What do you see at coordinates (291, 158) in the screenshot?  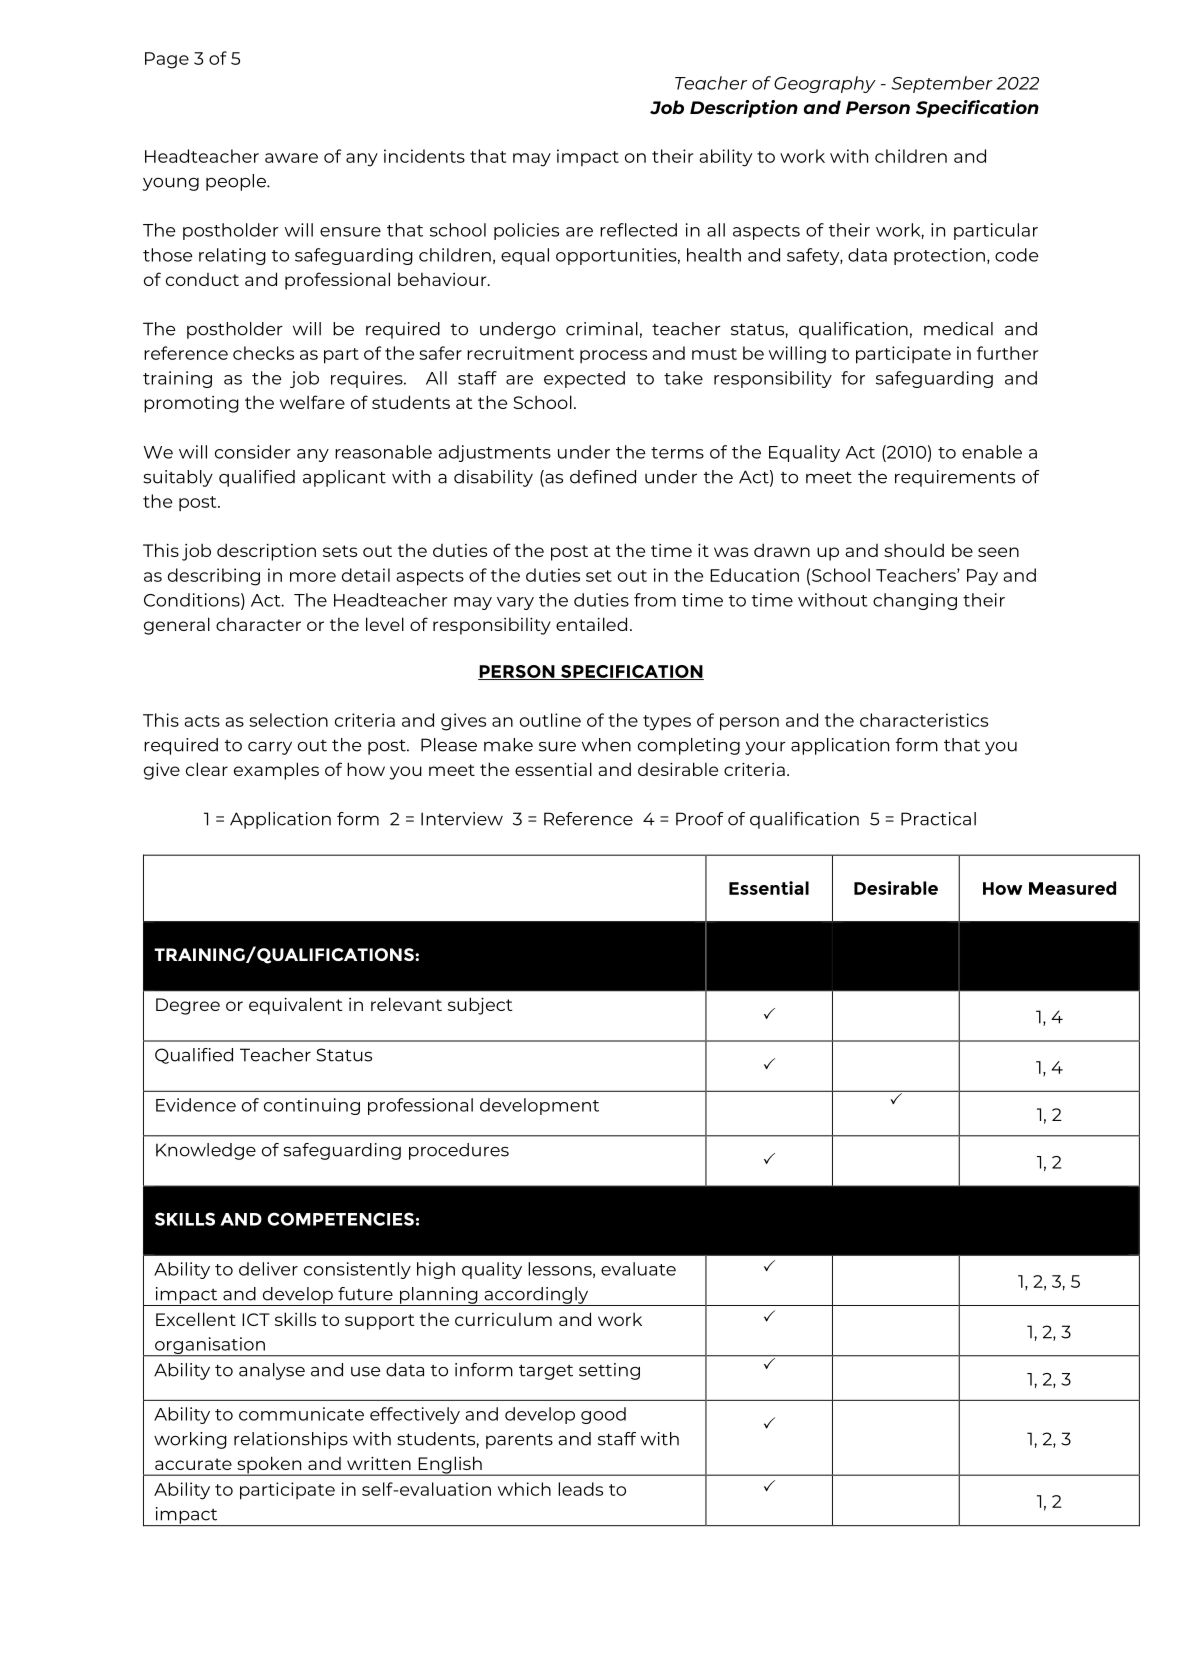 I see `aware` at bounding box center [291, 158].
